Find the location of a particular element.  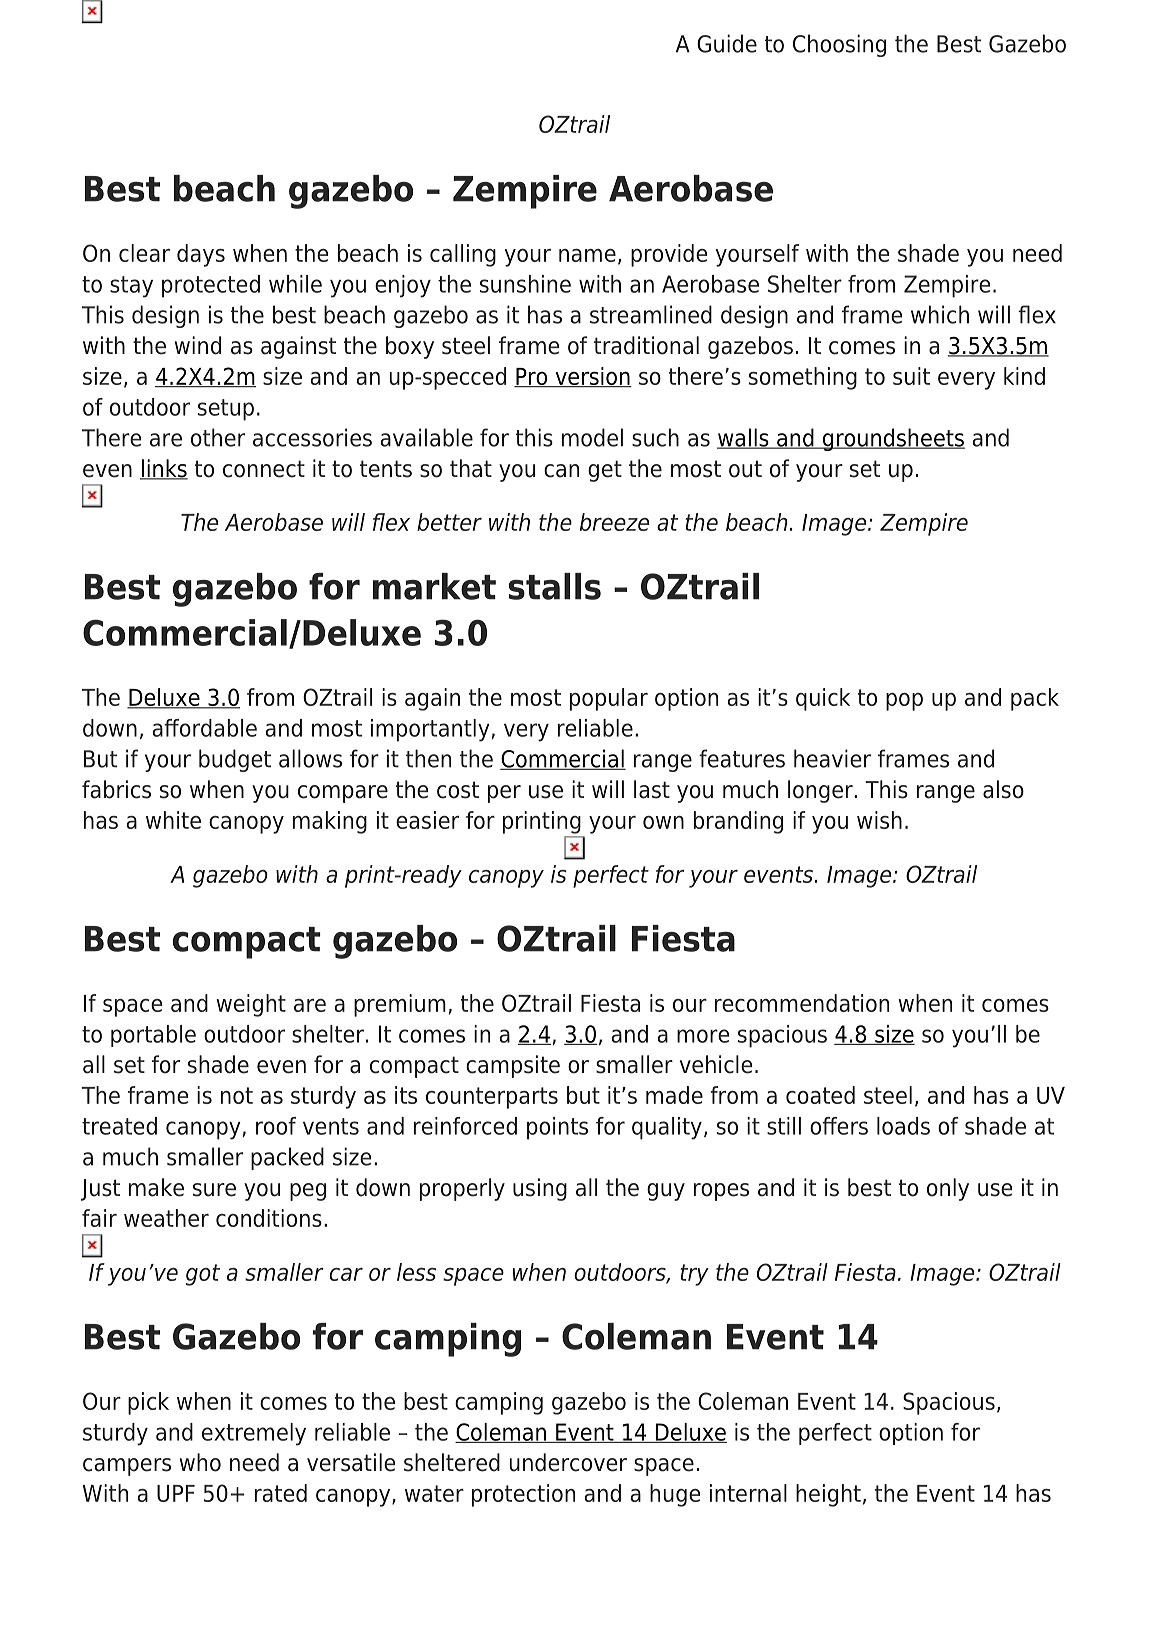

budget is located at coordinates (235, 760).
